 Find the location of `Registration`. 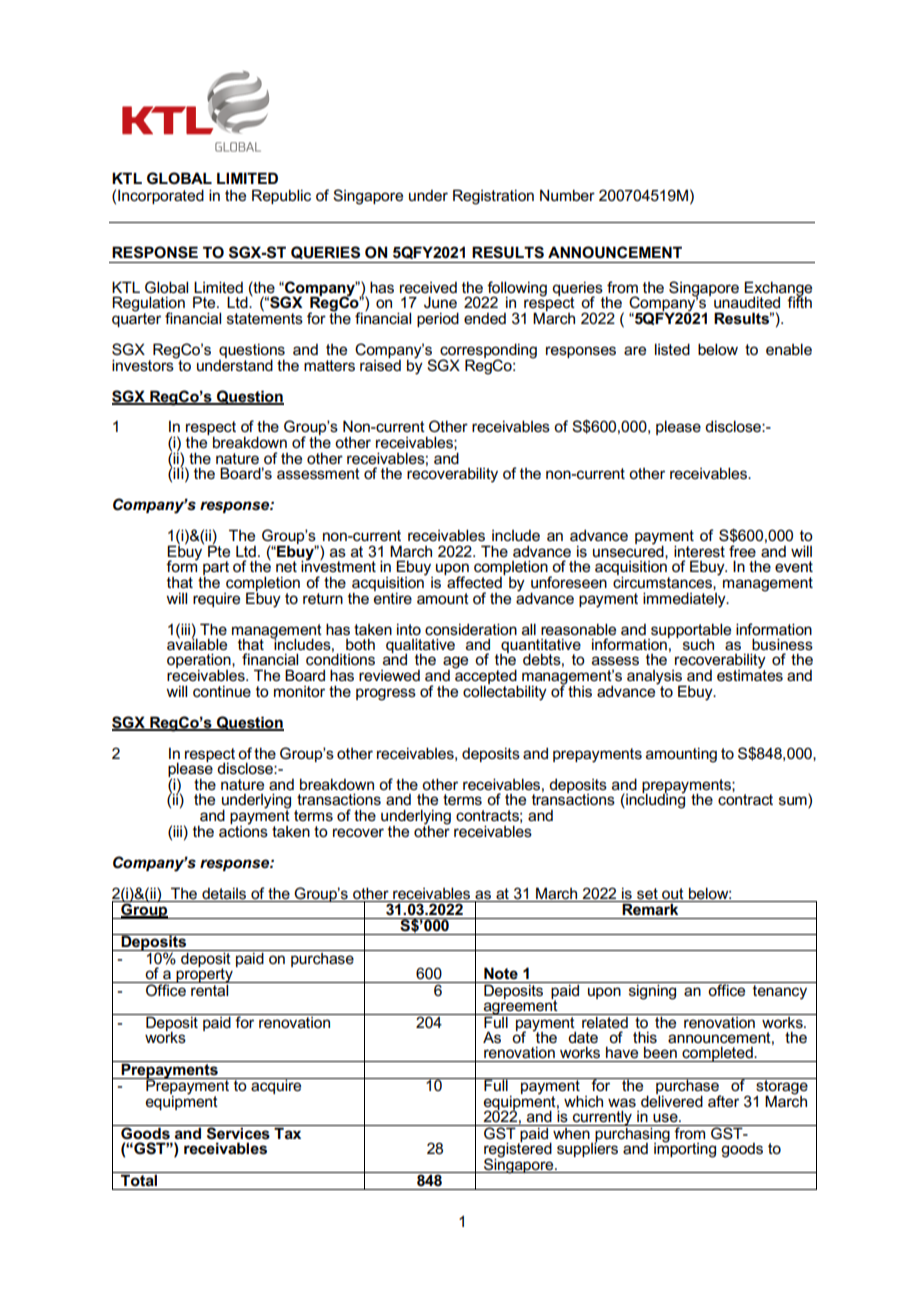

Registration is located at coordinates (493, 197).
